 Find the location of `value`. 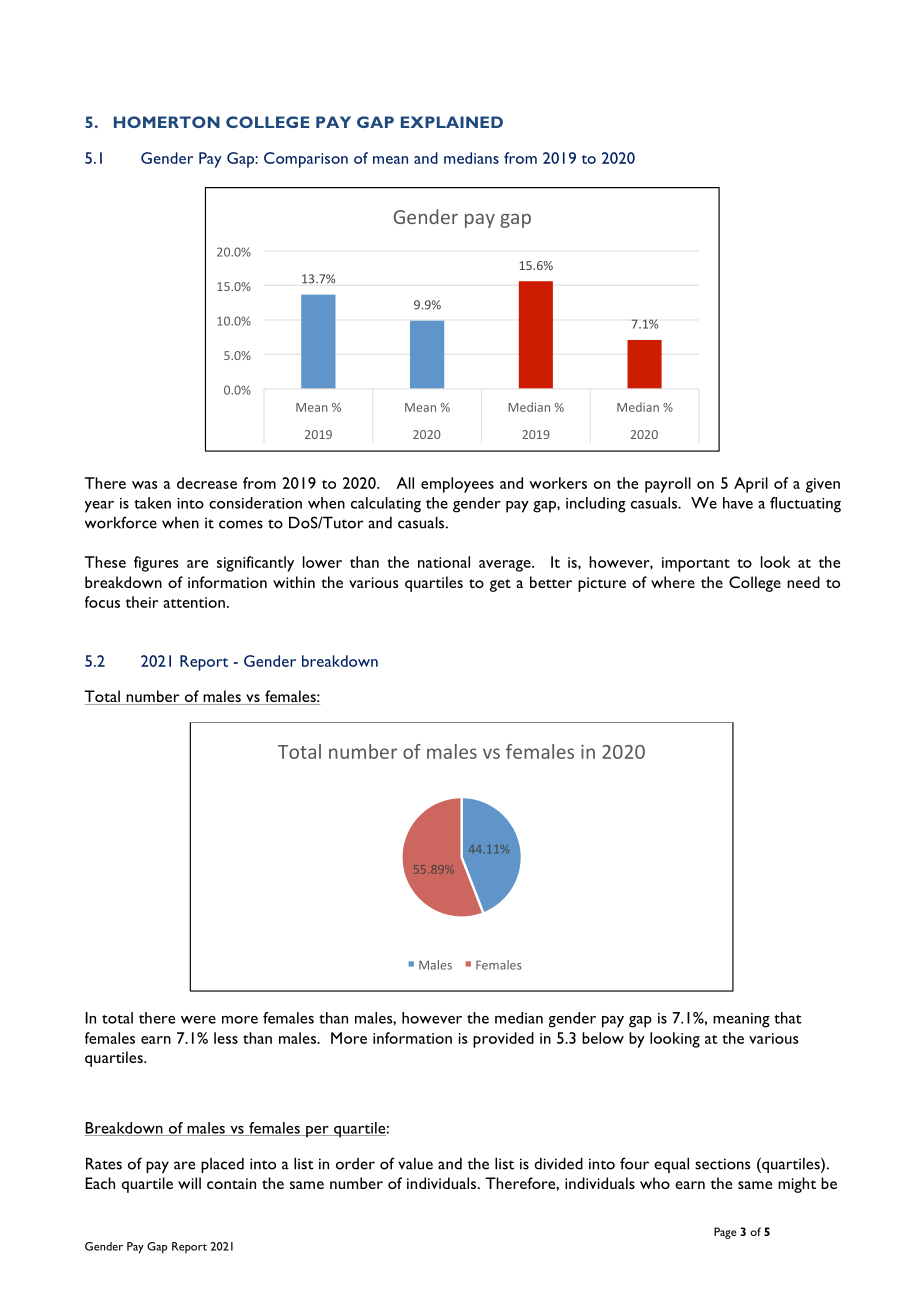

value is located at coordinates (415, 1164).
